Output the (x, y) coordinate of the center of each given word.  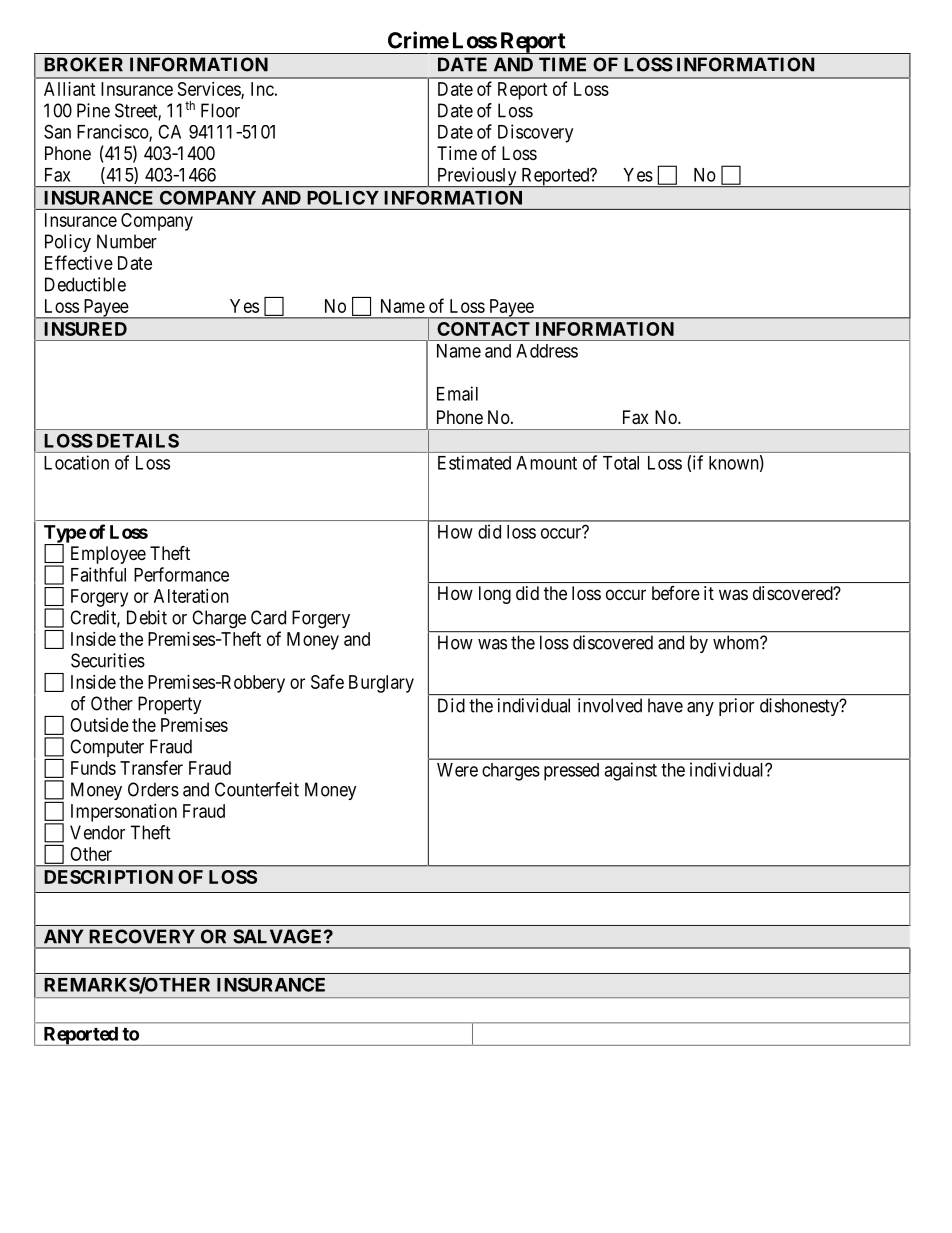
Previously (477, 177)
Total (621, 463)
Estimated (474, 462)
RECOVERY (142, 936)
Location (76, 462)
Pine (93, 110)
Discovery (535, 133)
